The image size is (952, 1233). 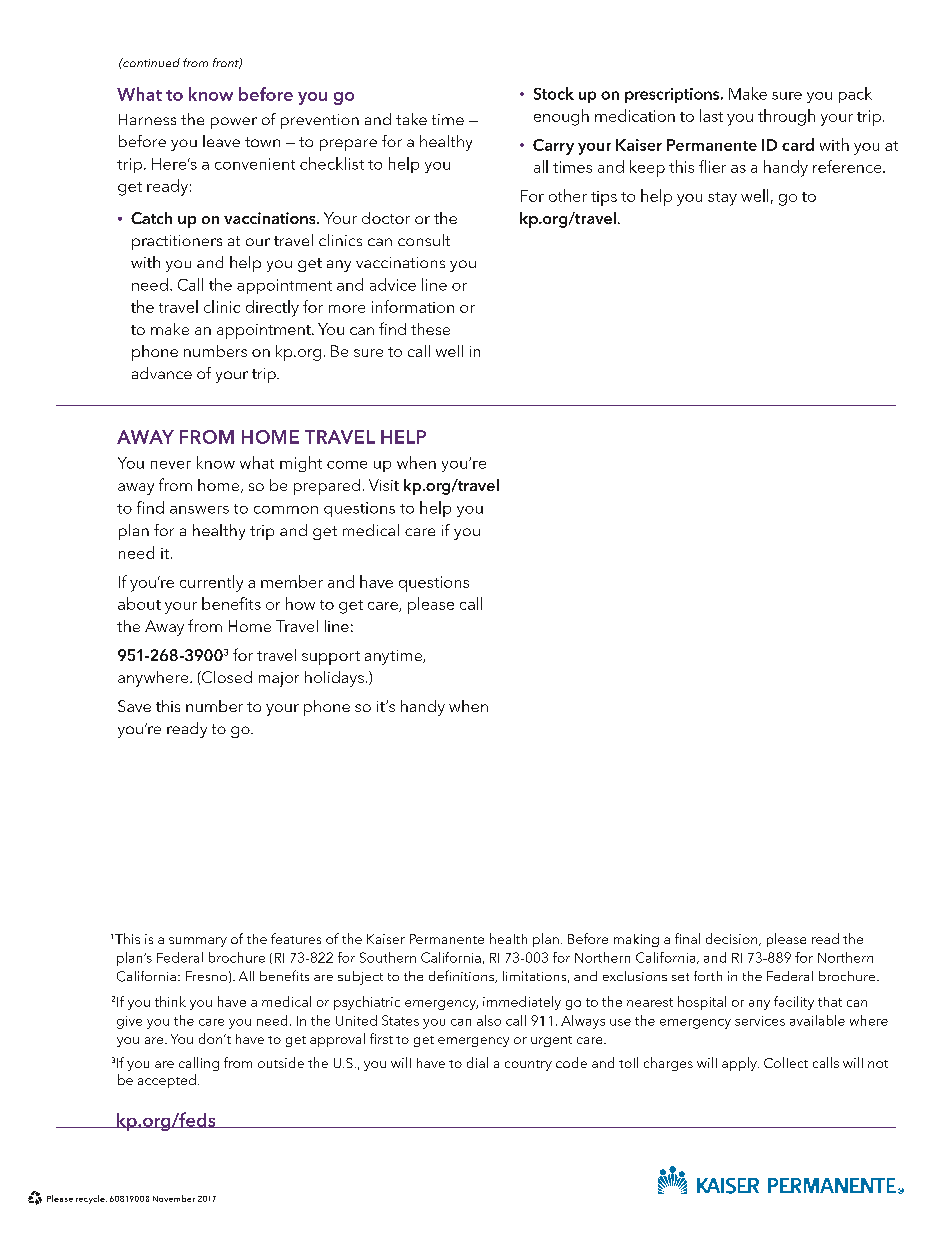 What do you see at coordinates (786, 117) in the document?
I see `through` at bounding box center [786, 117].
